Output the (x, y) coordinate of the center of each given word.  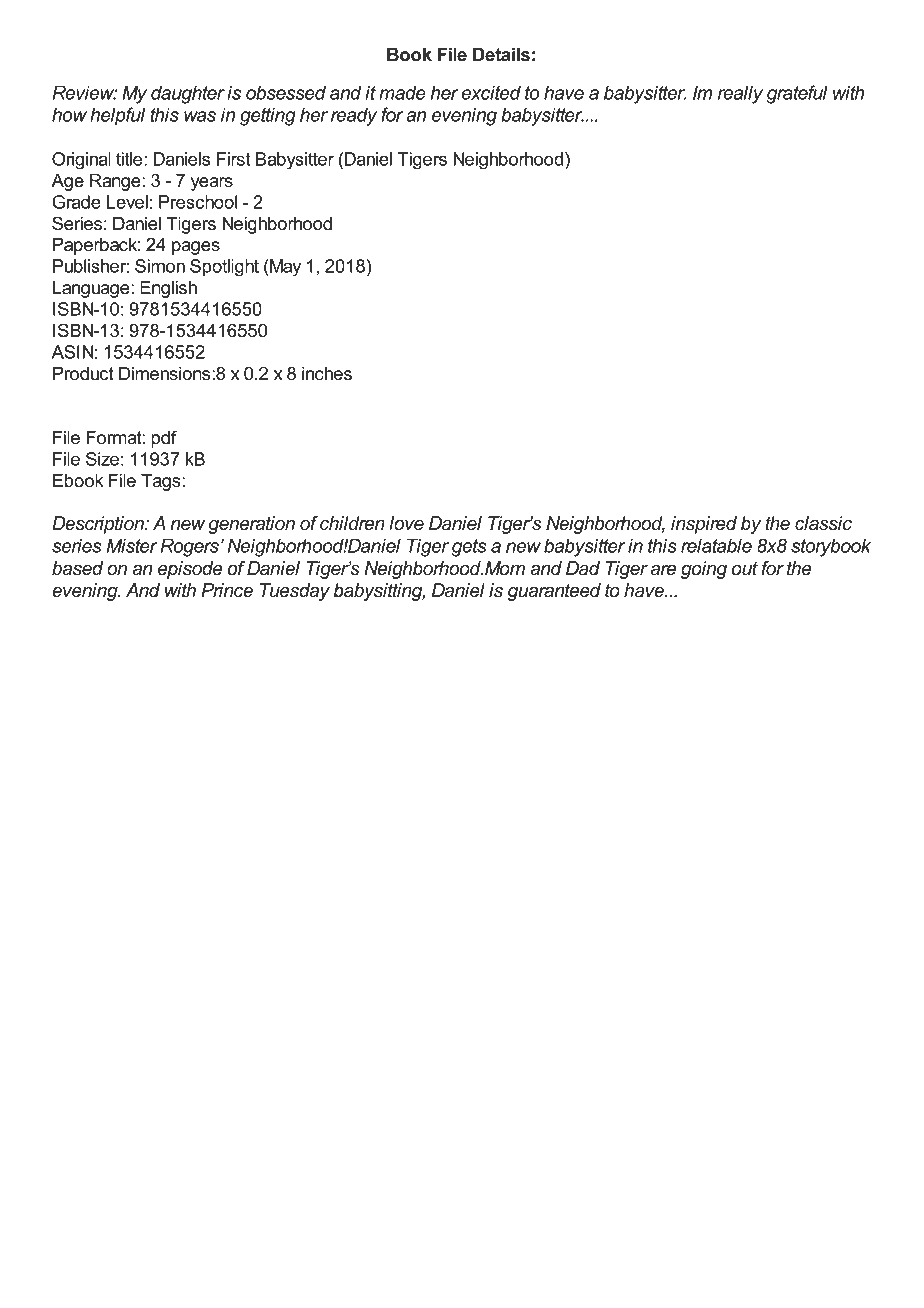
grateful (797, 94)
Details (501, 55)
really (740, 94)
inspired (704, 525)
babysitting (379, 592)
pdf (164, 439)
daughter (188, 94)
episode (190, 570)
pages (196, 248)
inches (327, 374)
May (284, 268)
